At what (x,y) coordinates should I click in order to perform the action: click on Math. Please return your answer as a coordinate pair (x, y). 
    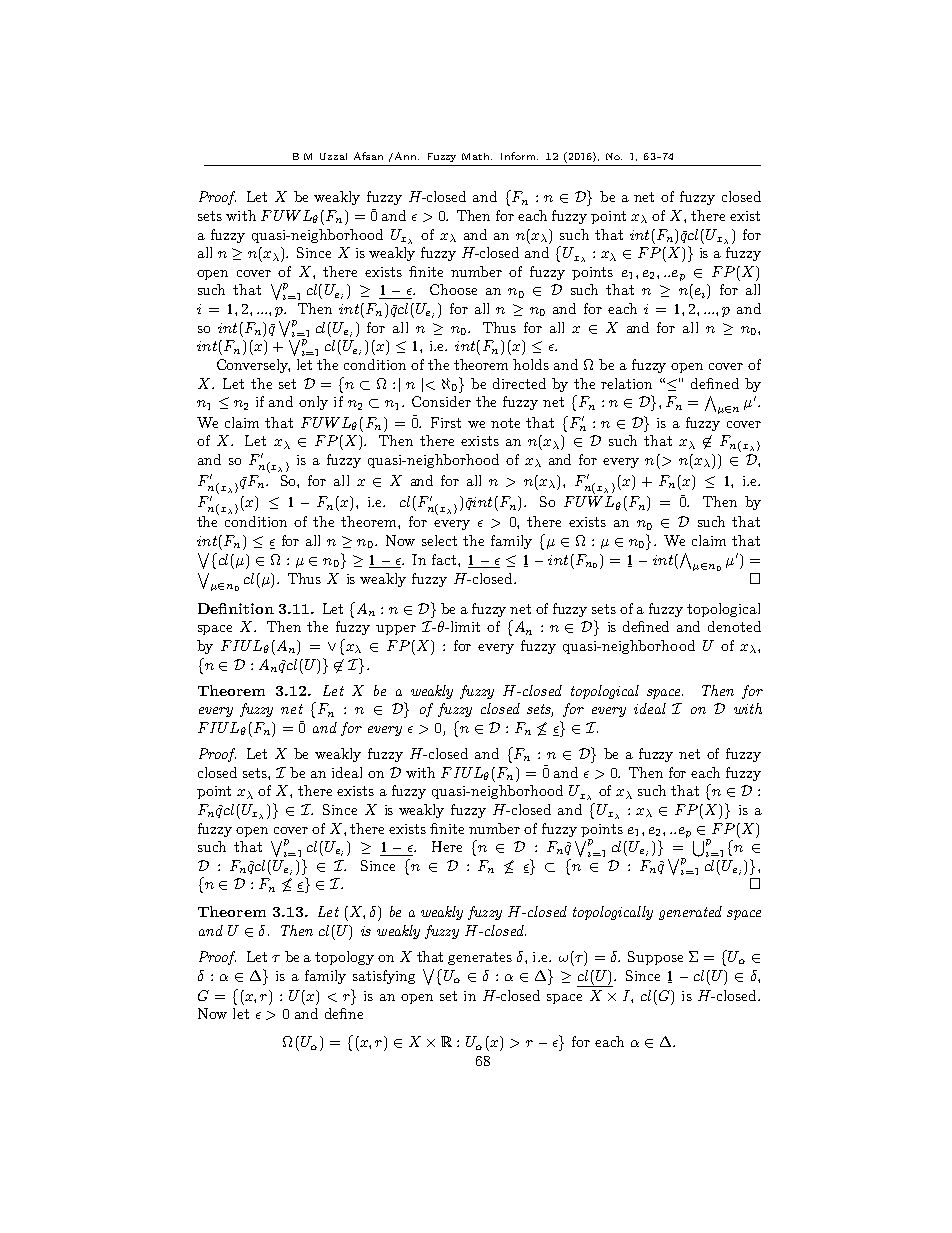
    Looking at the image, I should click on (477, 156).
